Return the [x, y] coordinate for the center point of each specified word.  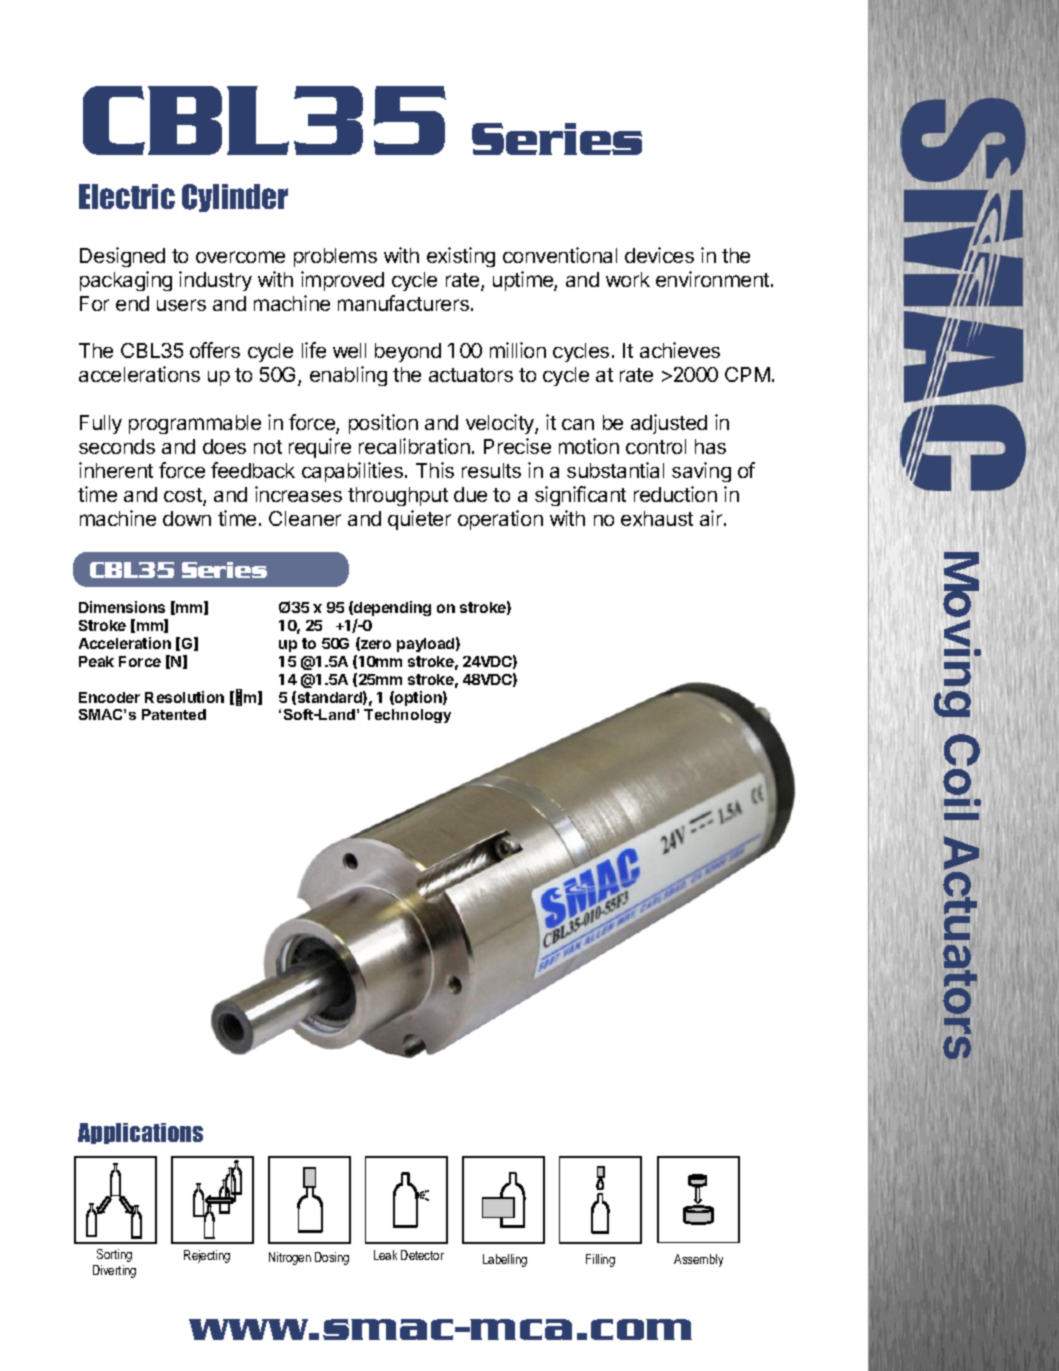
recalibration [414, 446]
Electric [127, 196]
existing [461, 257]
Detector [422, 1255]
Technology [407, 716]
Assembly [698, 1260]
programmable [195, 424]
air [712, 518]
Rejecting [207, 1256]
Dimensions [122, 607]
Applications [140, 1133]
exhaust [657, 518]
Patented [174, 714]
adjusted [669, 424]
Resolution [184, 697]
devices [659, 255]
